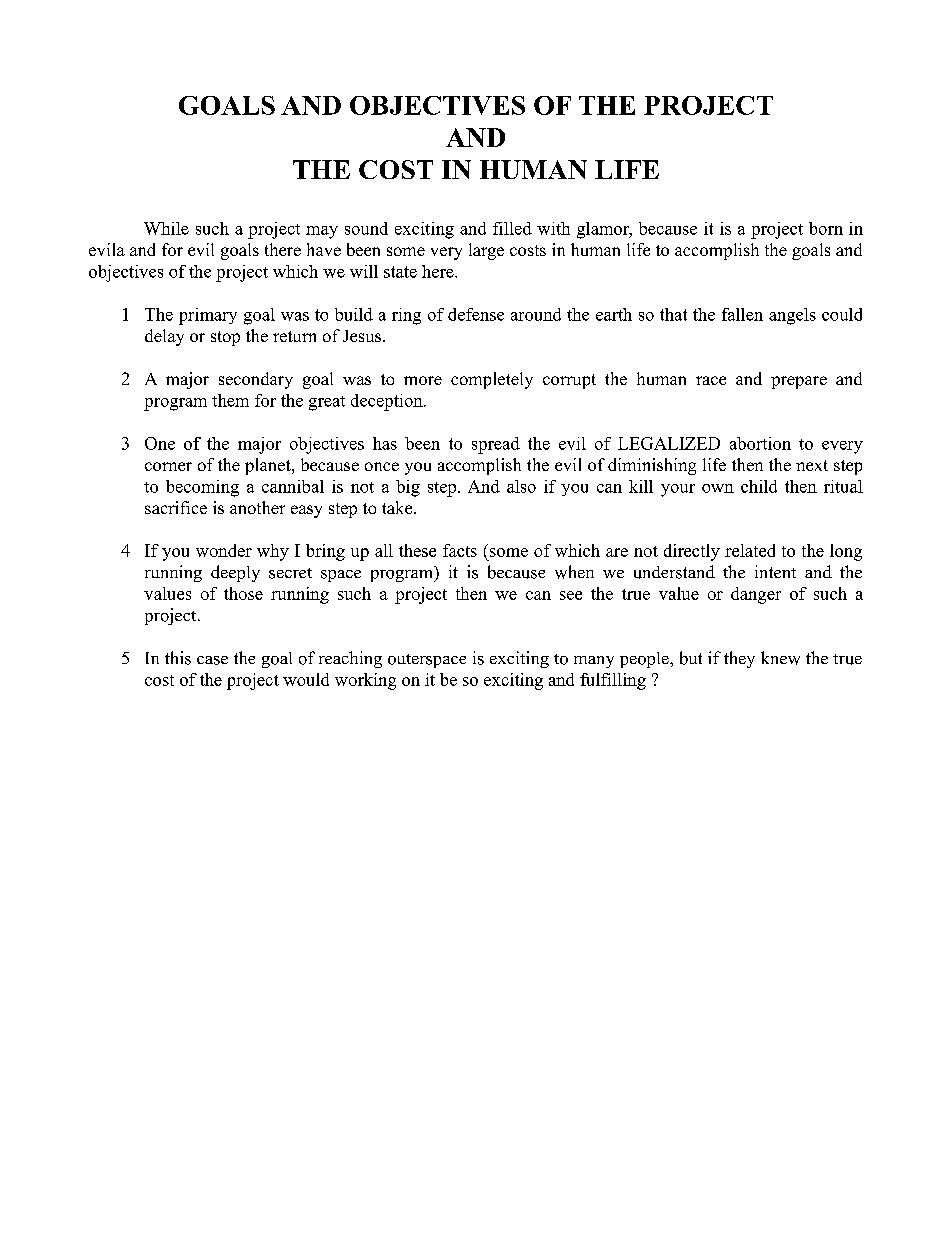 The image size is (952, 1233). What do you see at coordinates (780, 658) in the screenshot?
I see `knew` at bounding box center [780, 658].
